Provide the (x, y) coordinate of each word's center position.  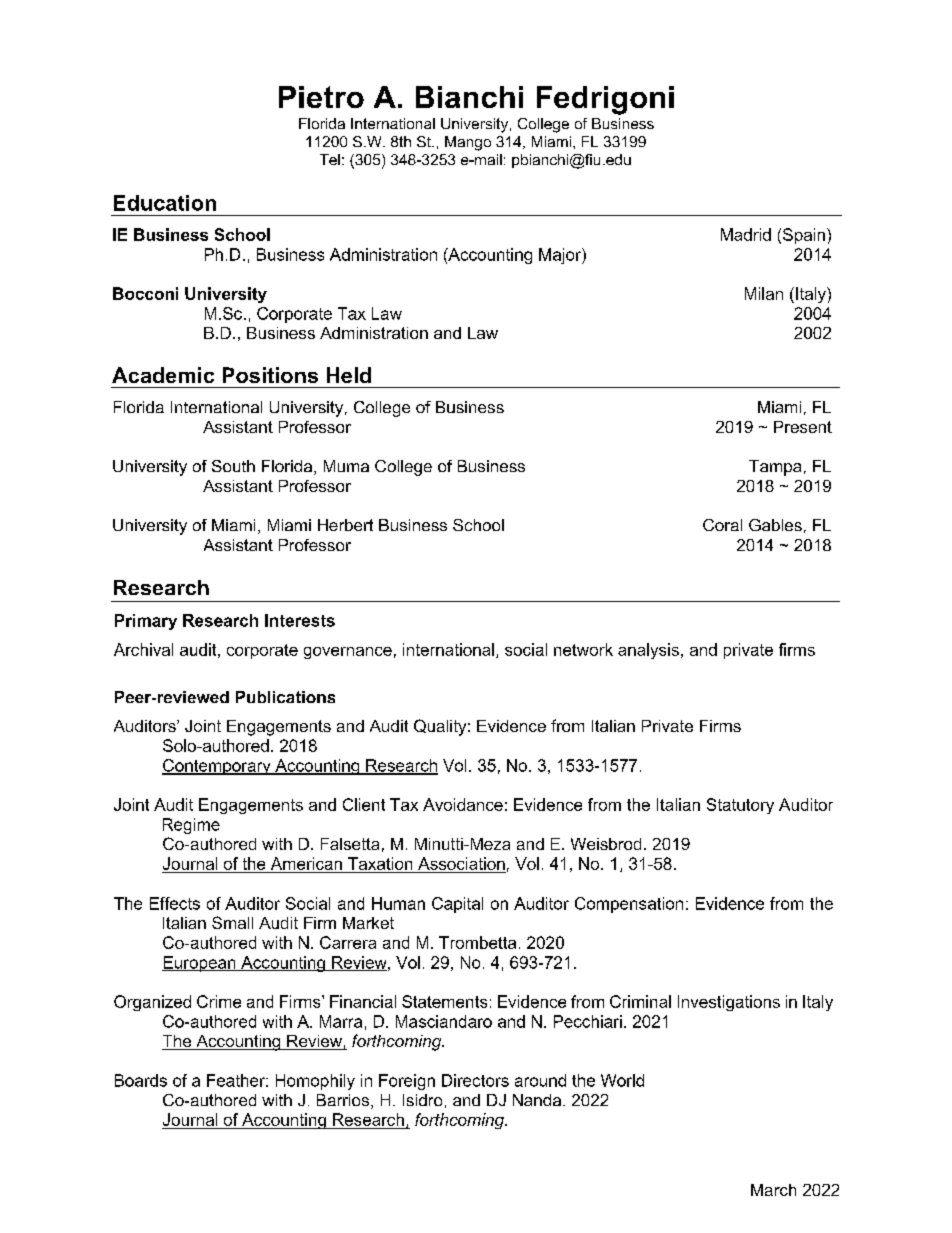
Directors (475, 1080)
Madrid (746, 234)
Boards (141, 1080)
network (583, 649)
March (773, 1190)
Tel (330, 159)
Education (165, 203)
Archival (143, 649)
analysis (648, 651)
